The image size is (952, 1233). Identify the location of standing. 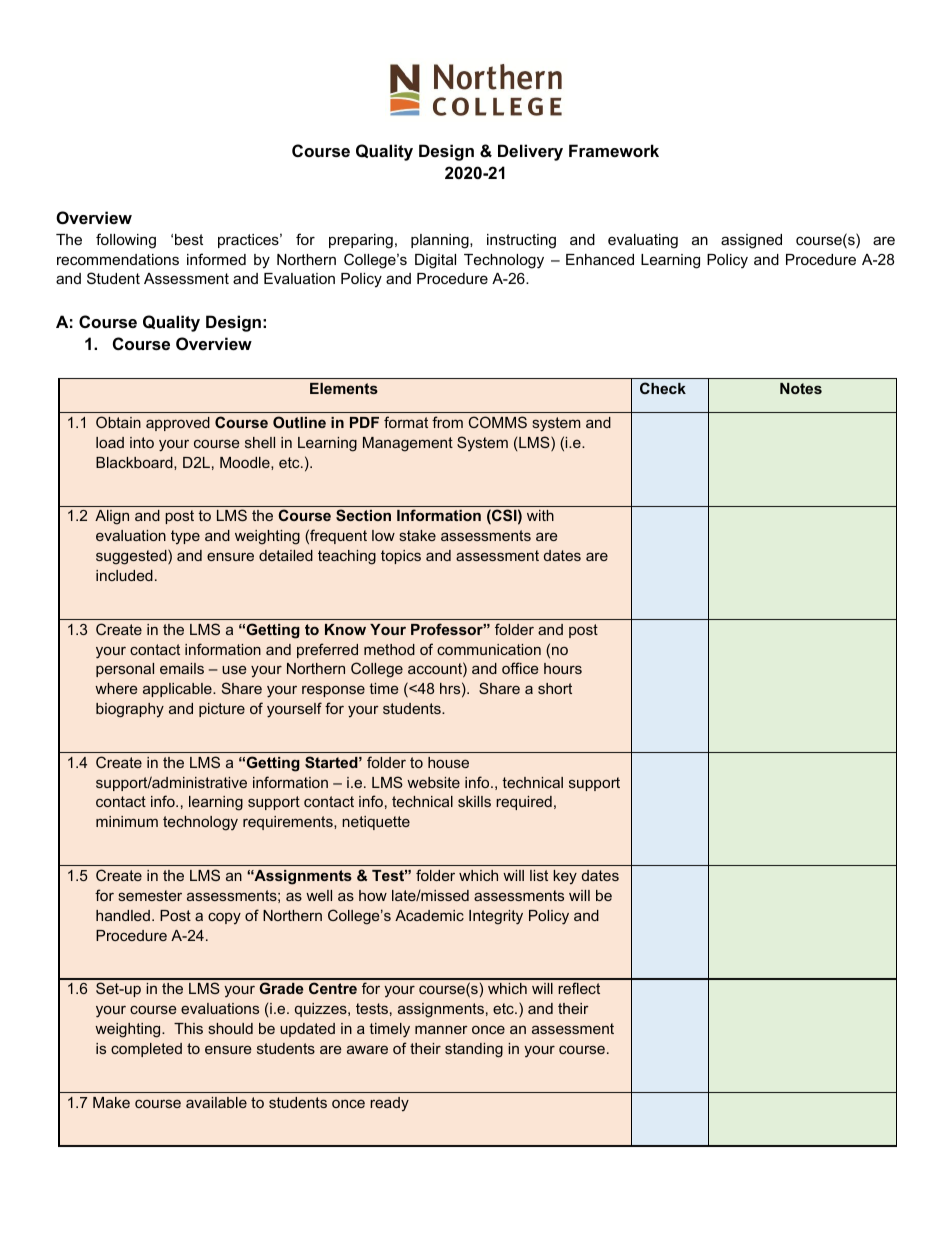
(474, 1050).
